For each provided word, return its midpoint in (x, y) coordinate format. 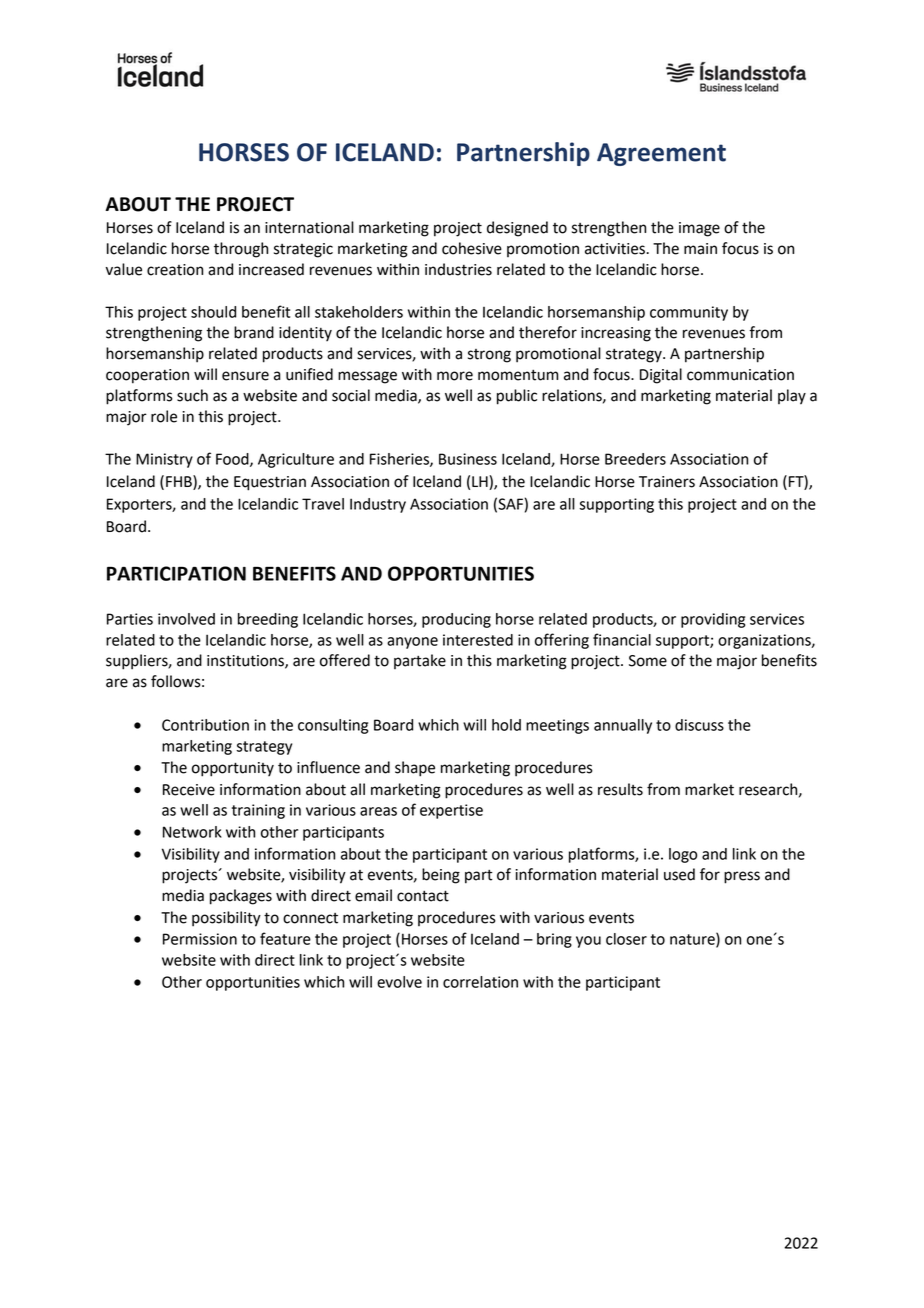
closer (626, 939)
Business (468, 459)
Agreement (661, 154)
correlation (480, 982)
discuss (699, 725)
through (241, 250)
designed (517, 229)
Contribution (205, 725)
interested (478, 640)
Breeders (635, 459)
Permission (200, 939)
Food (233, 460)
